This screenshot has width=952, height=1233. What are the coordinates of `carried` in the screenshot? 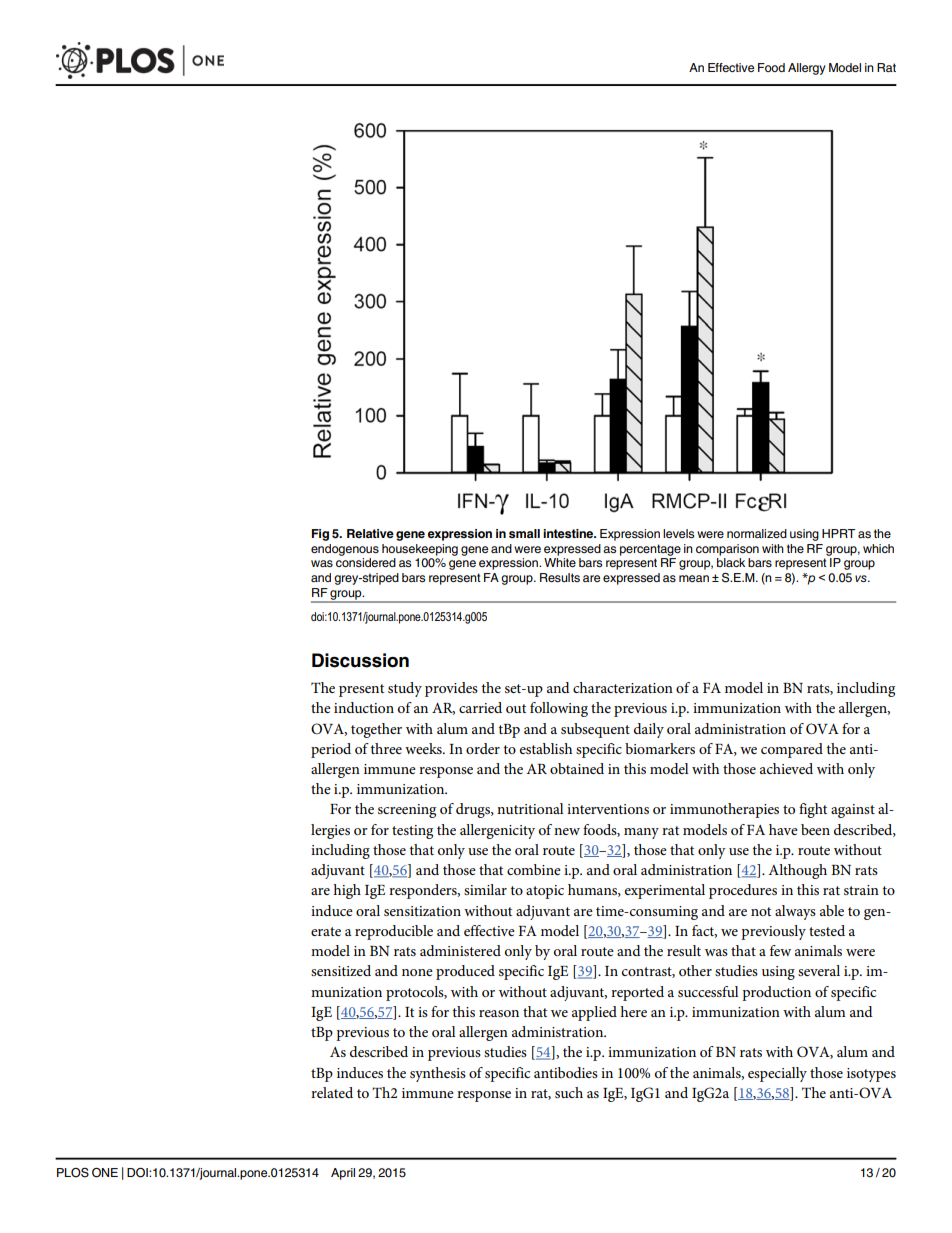 It's located at (480, 707).
